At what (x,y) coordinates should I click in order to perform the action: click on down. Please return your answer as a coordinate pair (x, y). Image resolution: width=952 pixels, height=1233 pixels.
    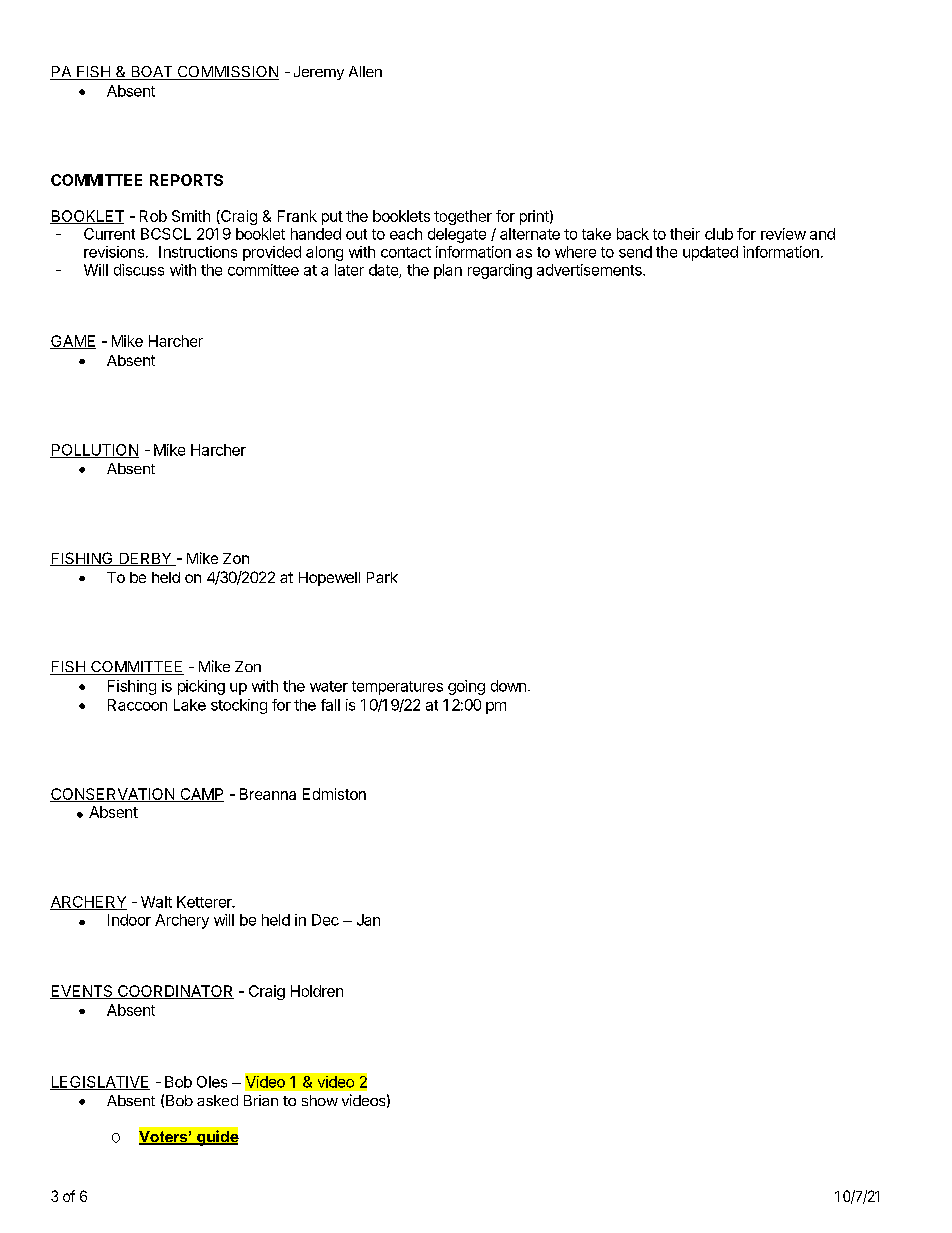
    Looking at the image, I should click on (508, 686).
